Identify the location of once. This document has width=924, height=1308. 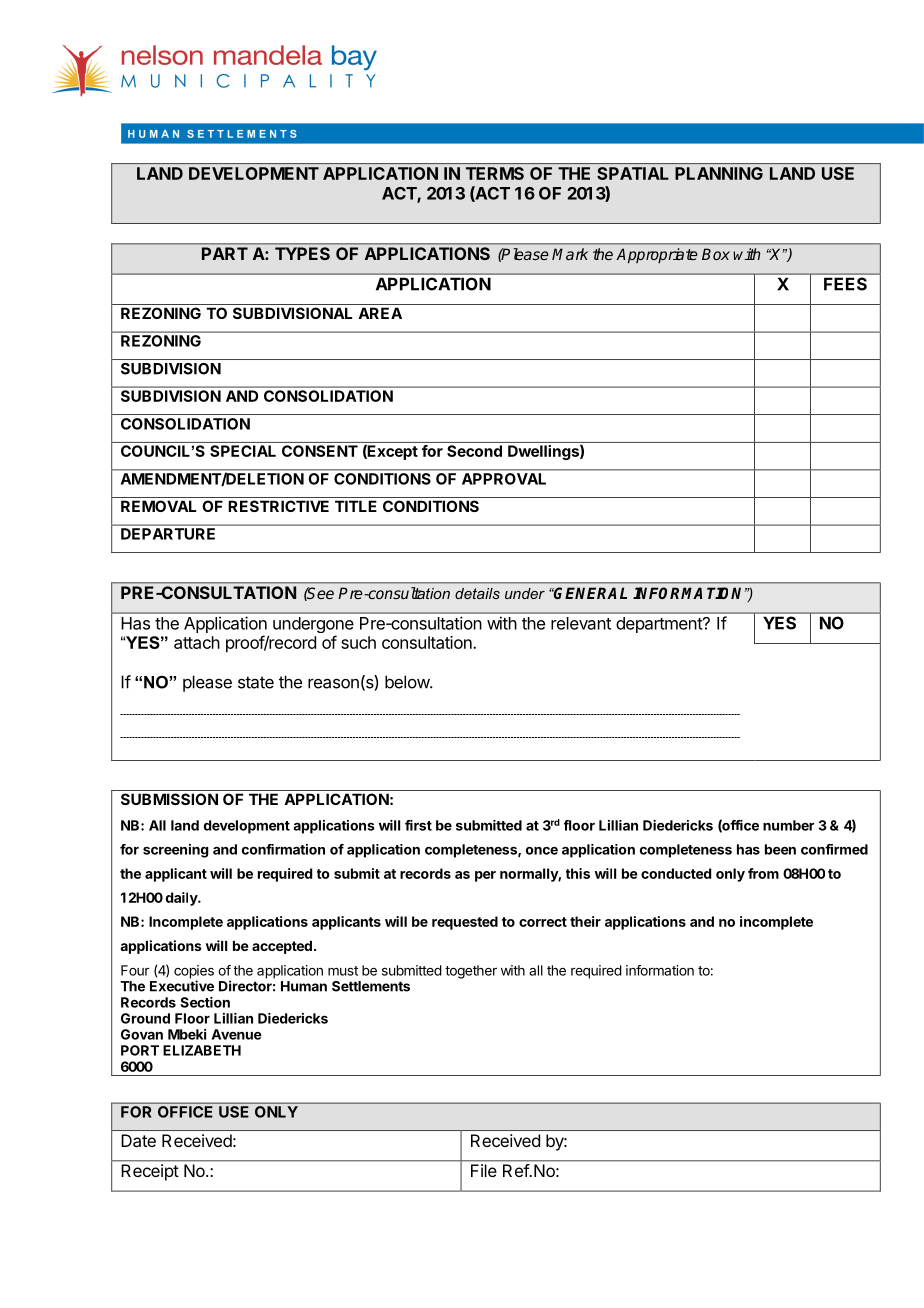
(542, 851).
